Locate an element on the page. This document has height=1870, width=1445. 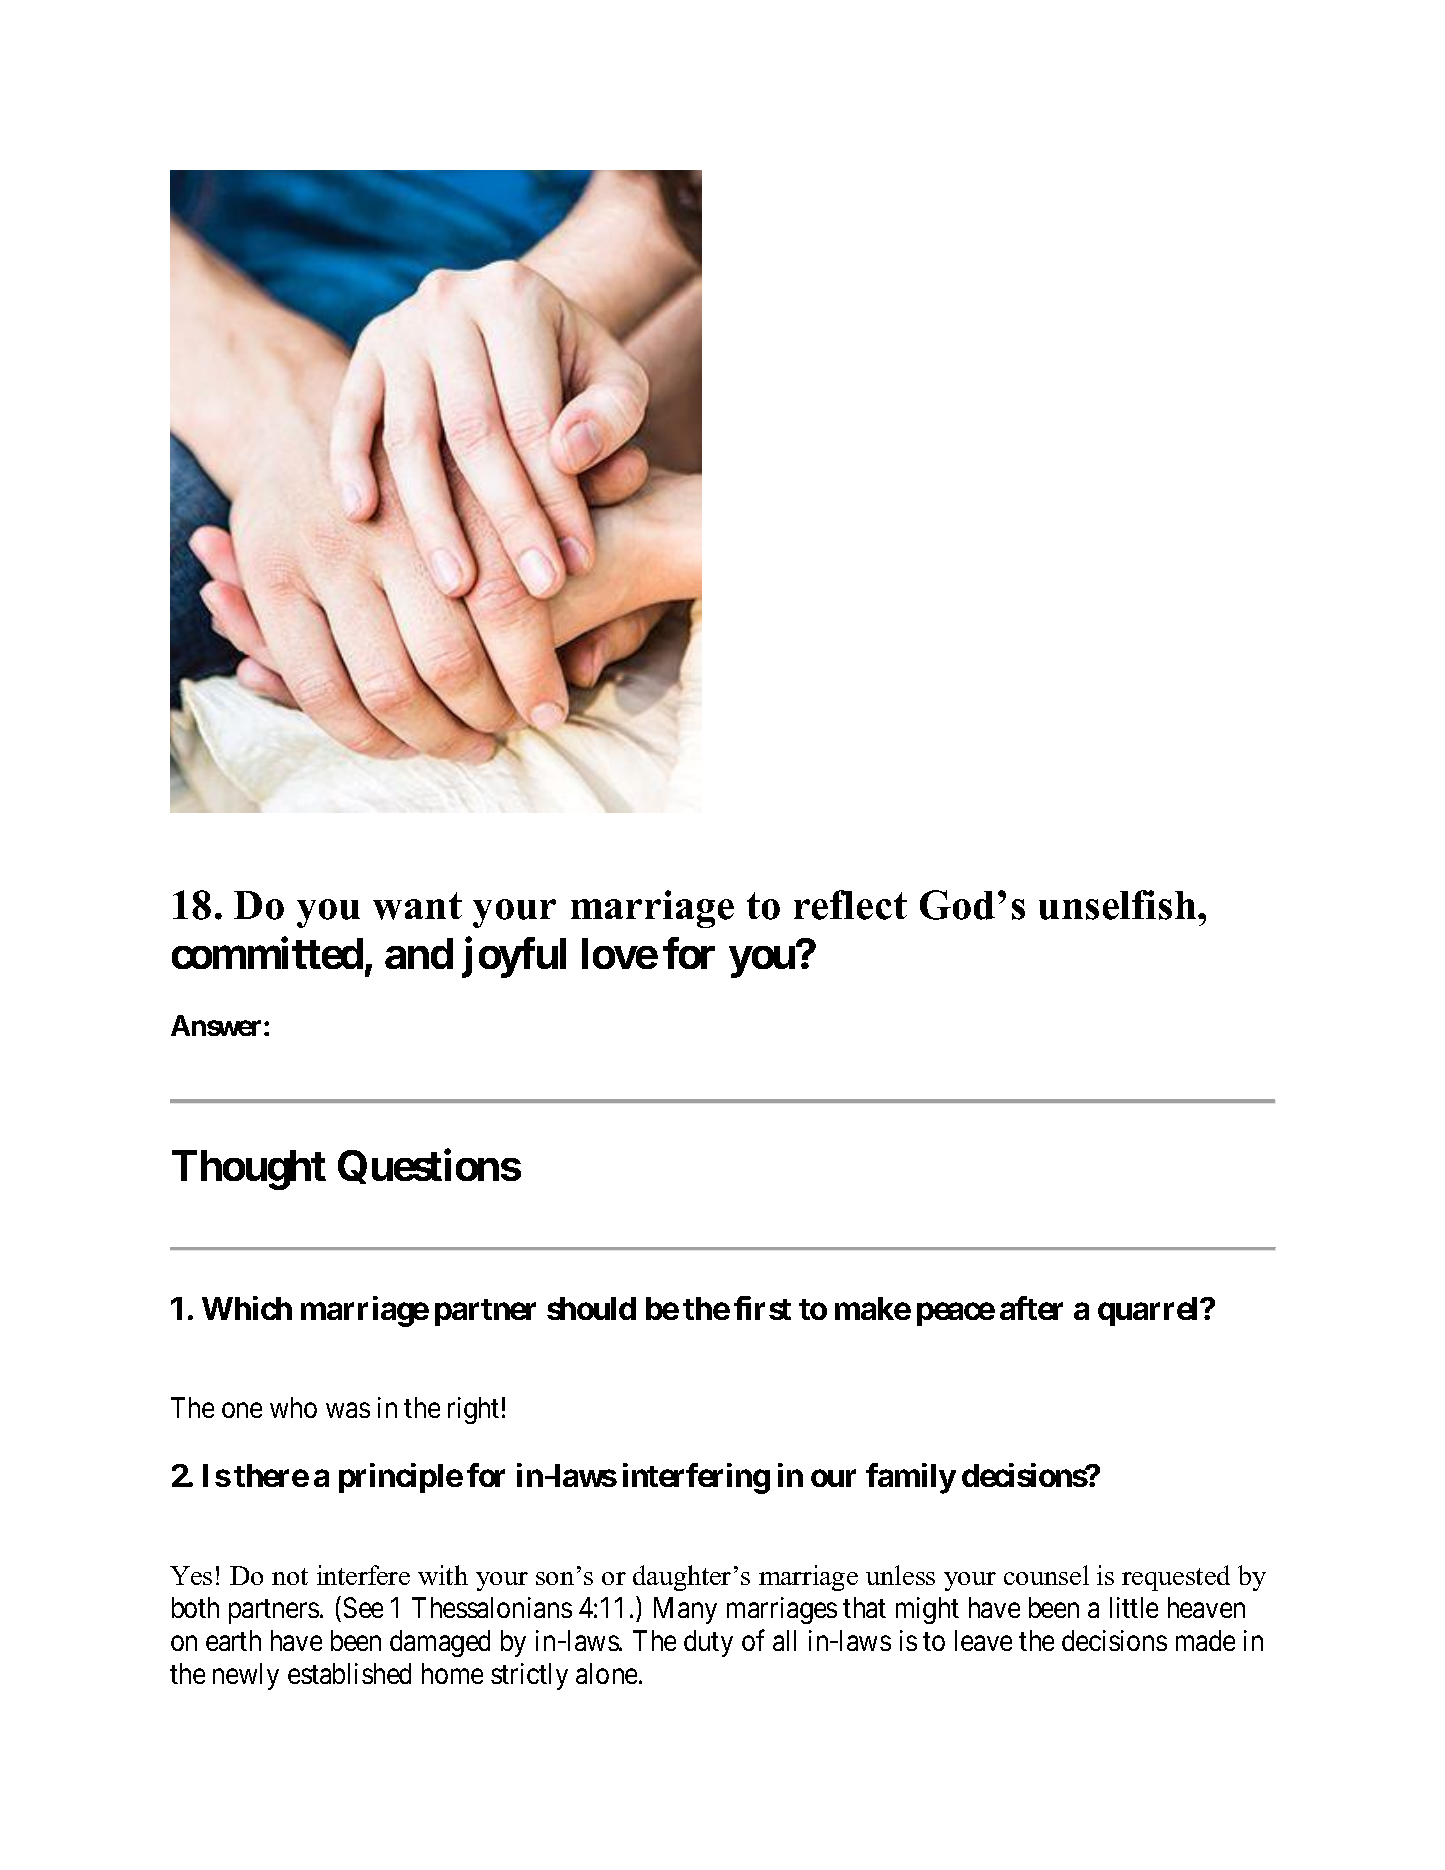
established is located at coordinates (349, 1673).
